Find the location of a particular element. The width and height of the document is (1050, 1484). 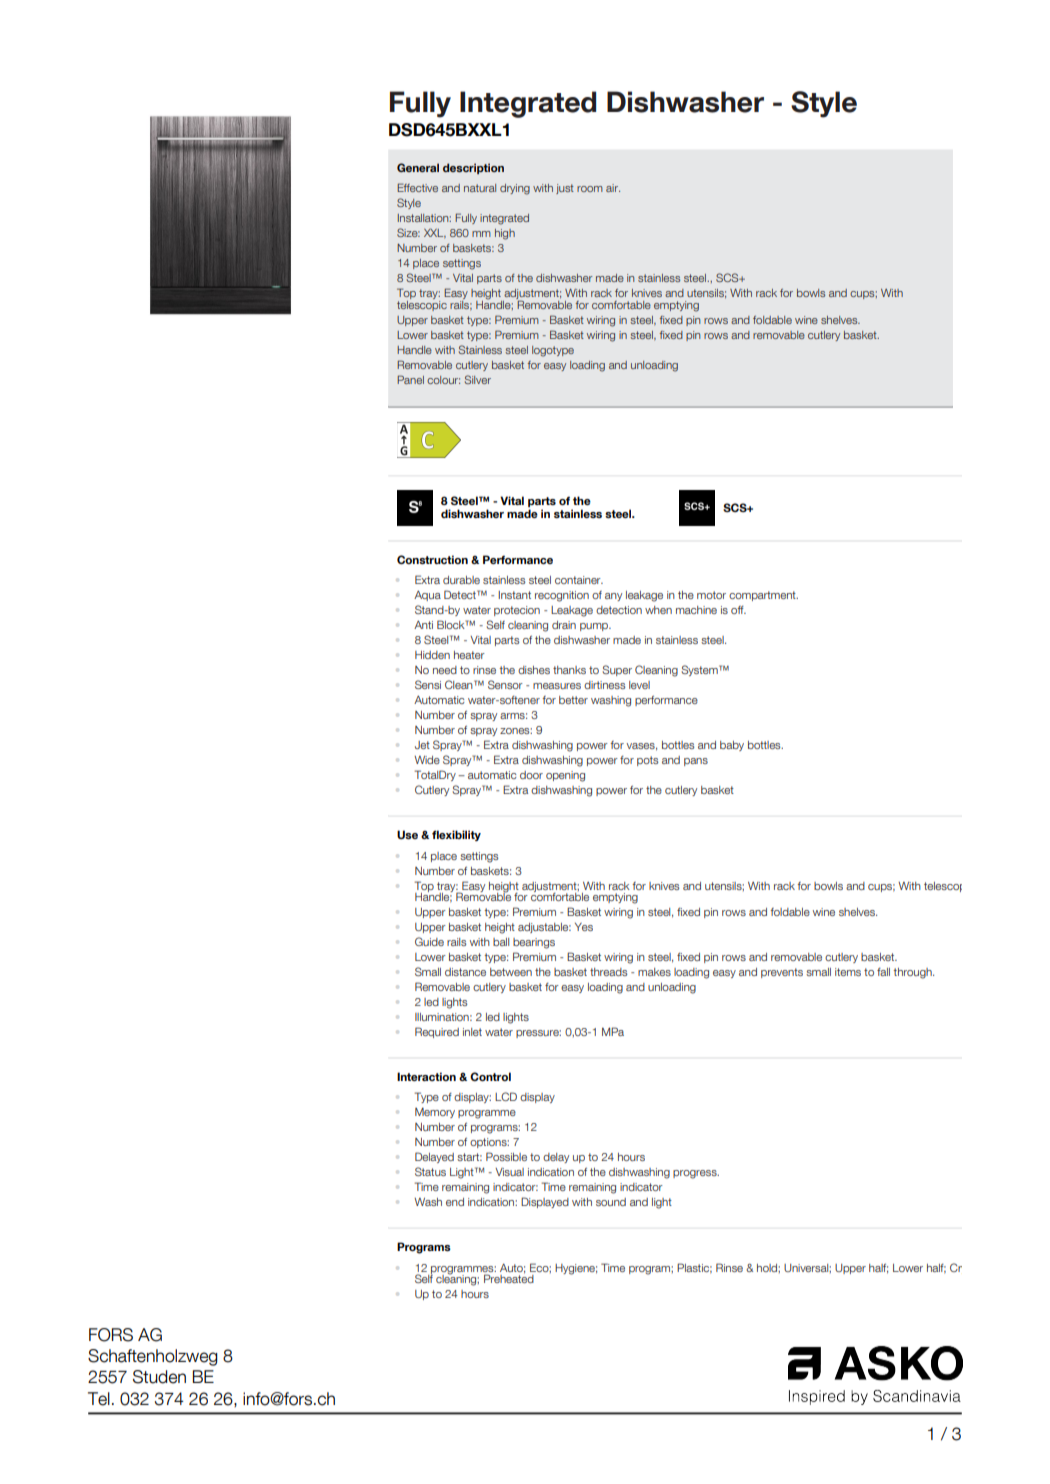

off is located at coordinates (738, 610).
